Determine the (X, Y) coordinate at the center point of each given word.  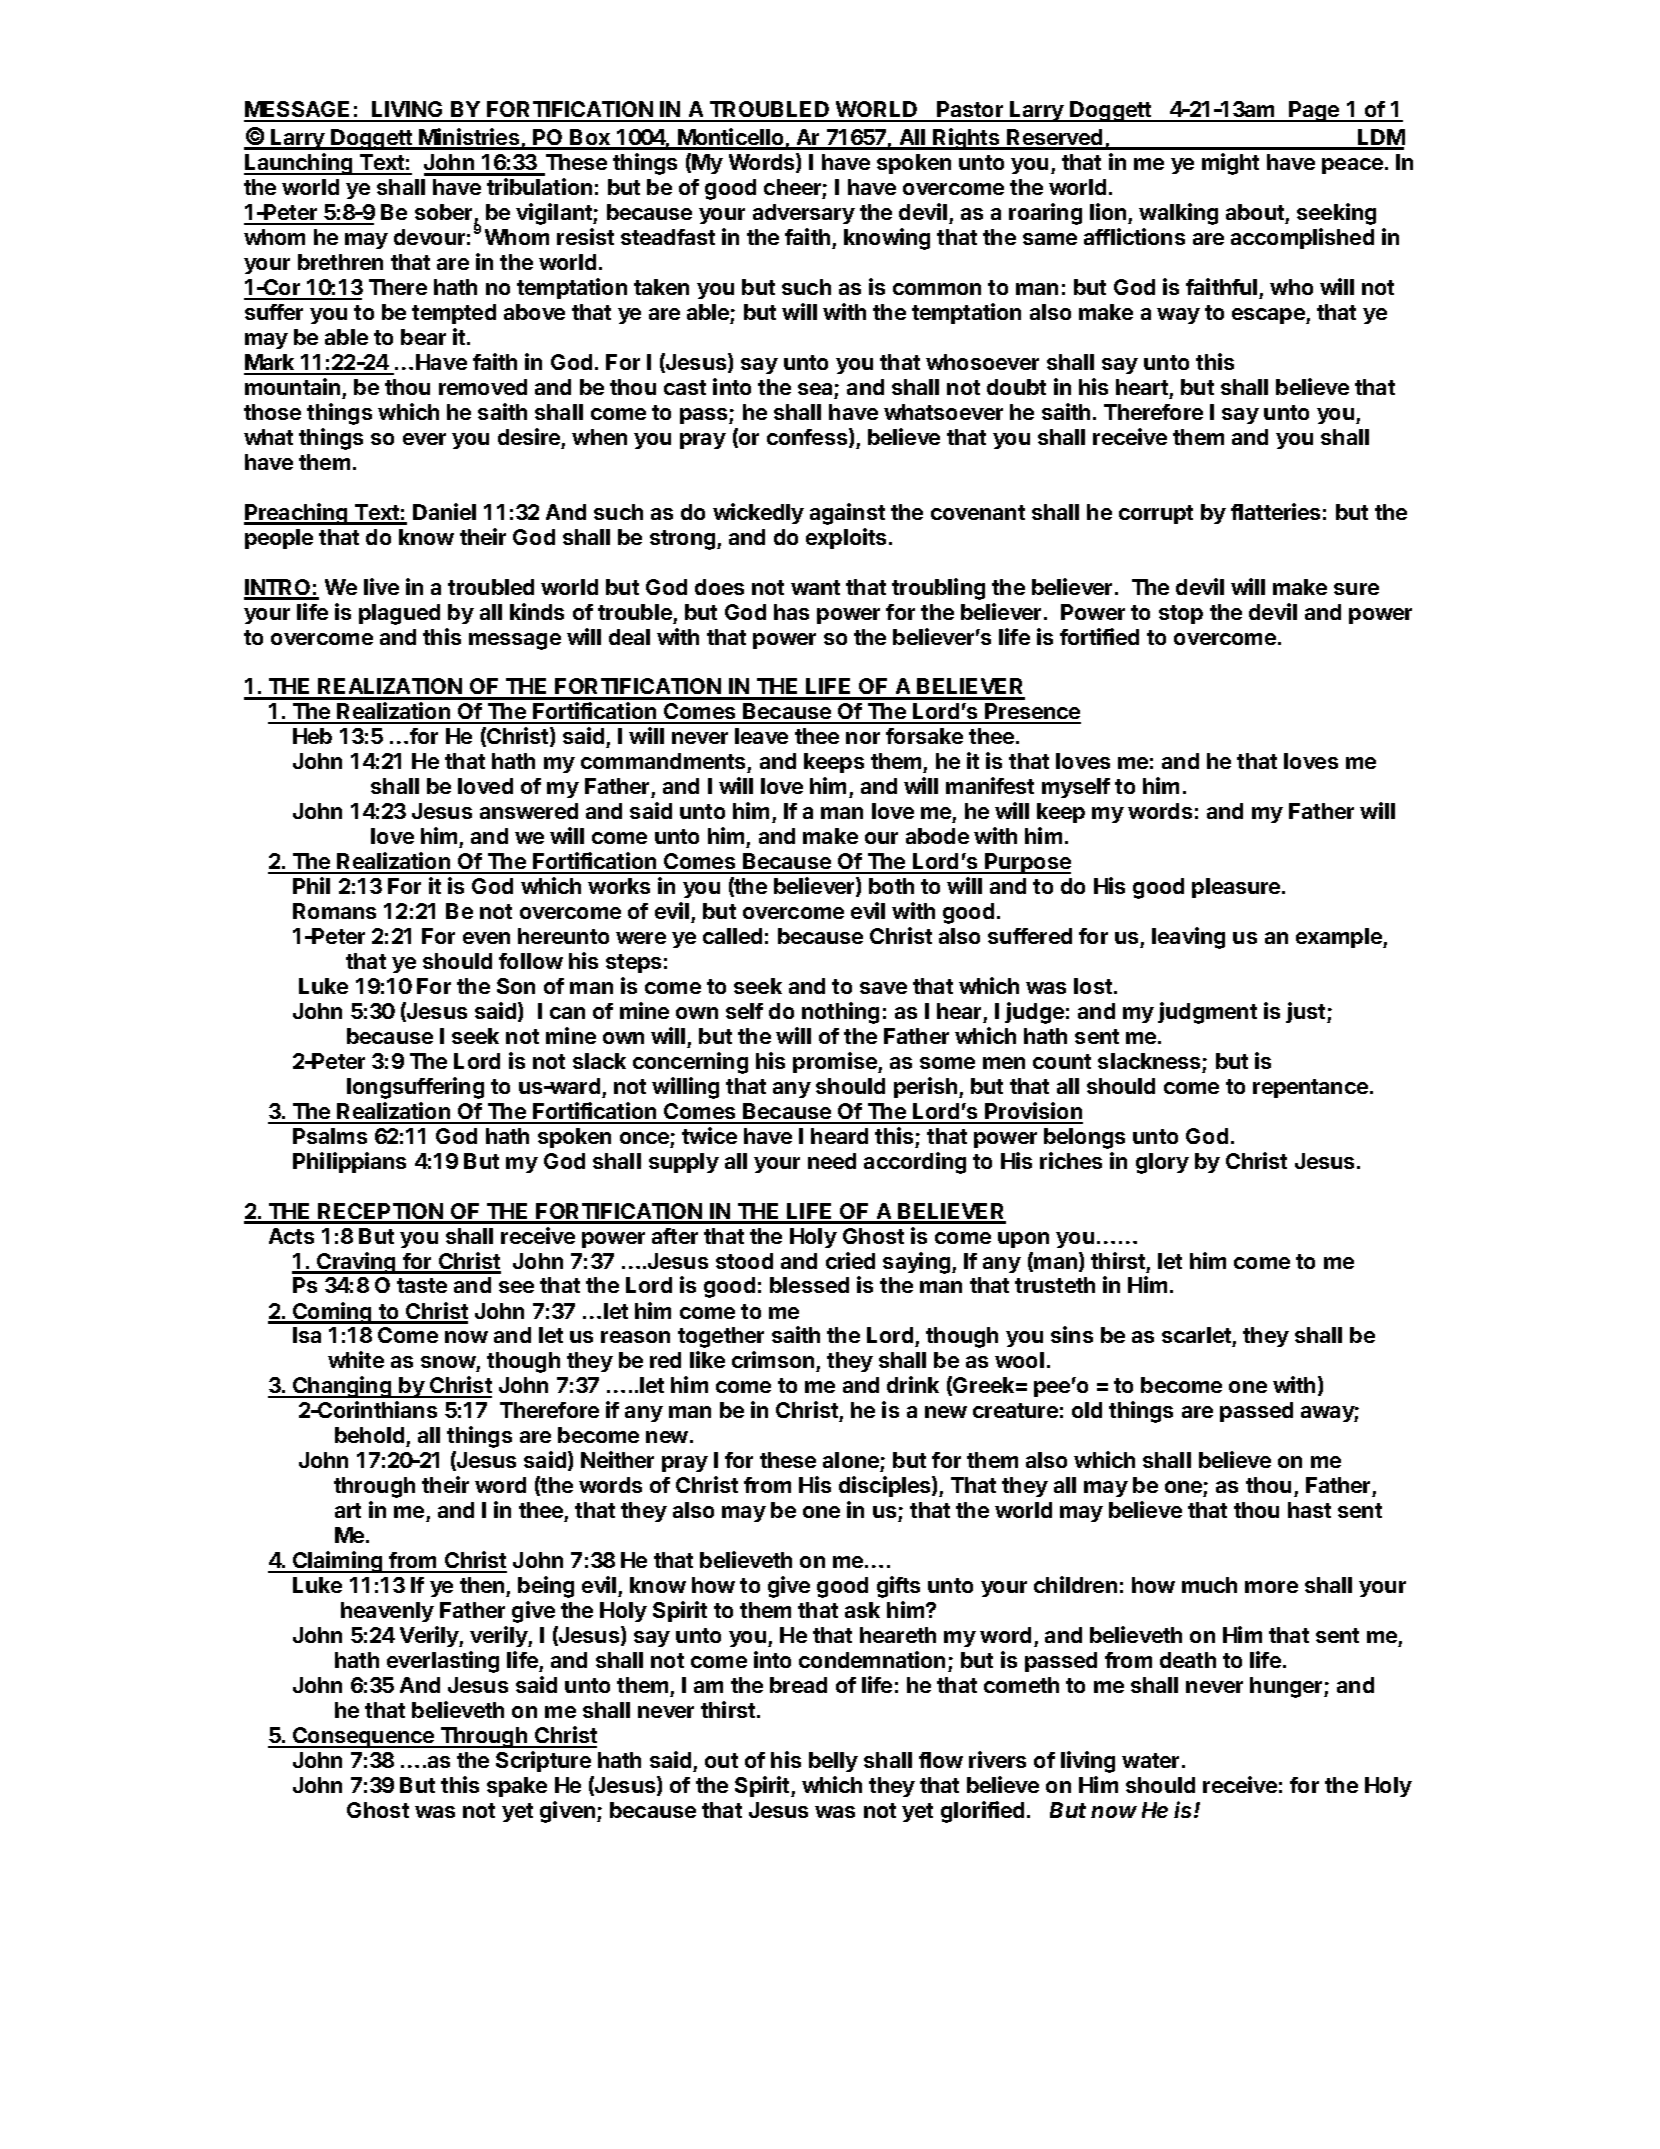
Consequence (363, 1737)
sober (443, 212)
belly (833, 1762)
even (486, 938)
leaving (1188, 938)
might (1230, 164)
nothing (840, 1013)
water (1150, 1760)
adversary (804, 214)
